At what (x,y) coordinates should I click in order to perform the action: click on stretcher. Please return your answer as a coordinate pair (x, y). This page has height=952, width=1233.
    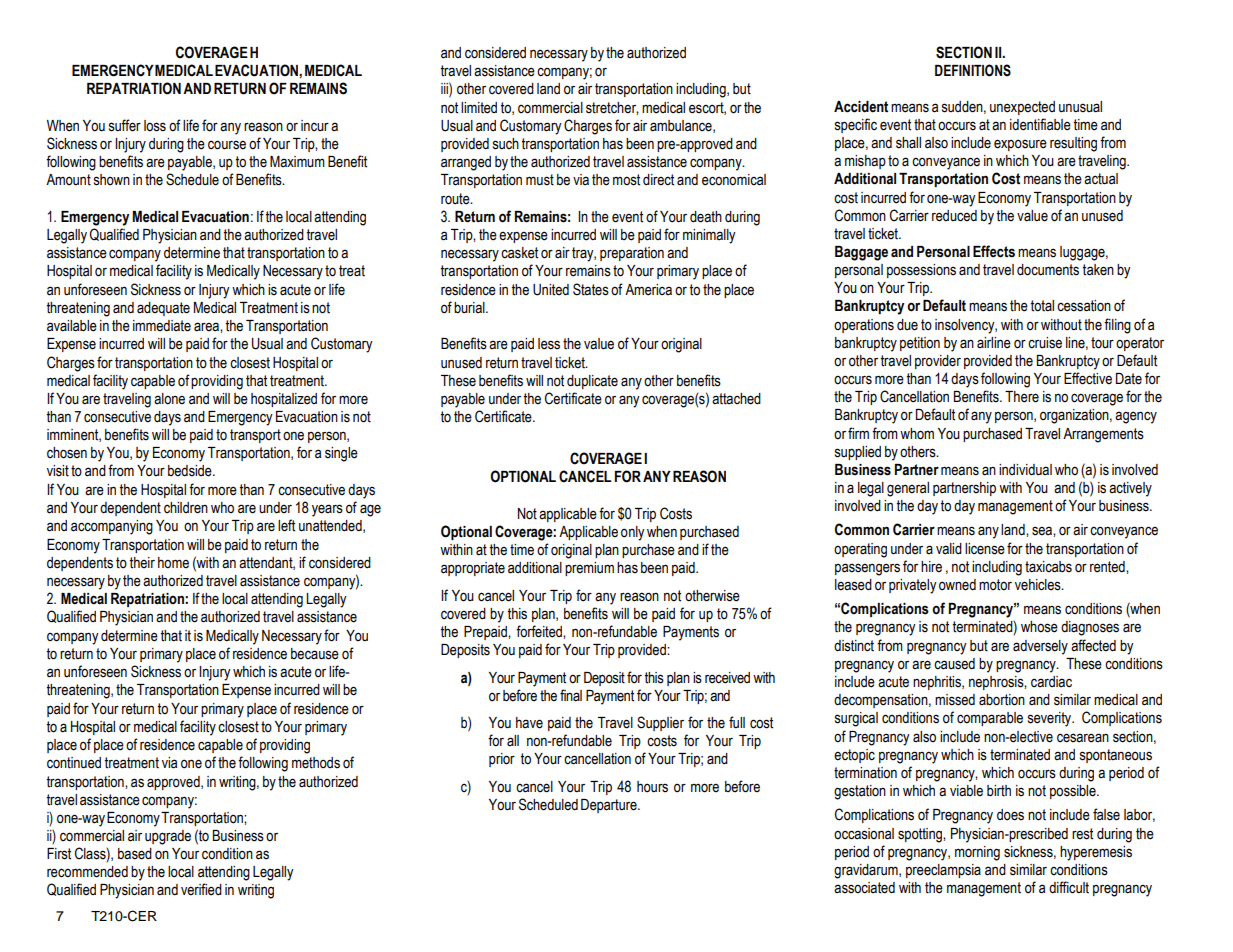
    Looking at the image, I should click on (612, 108).
